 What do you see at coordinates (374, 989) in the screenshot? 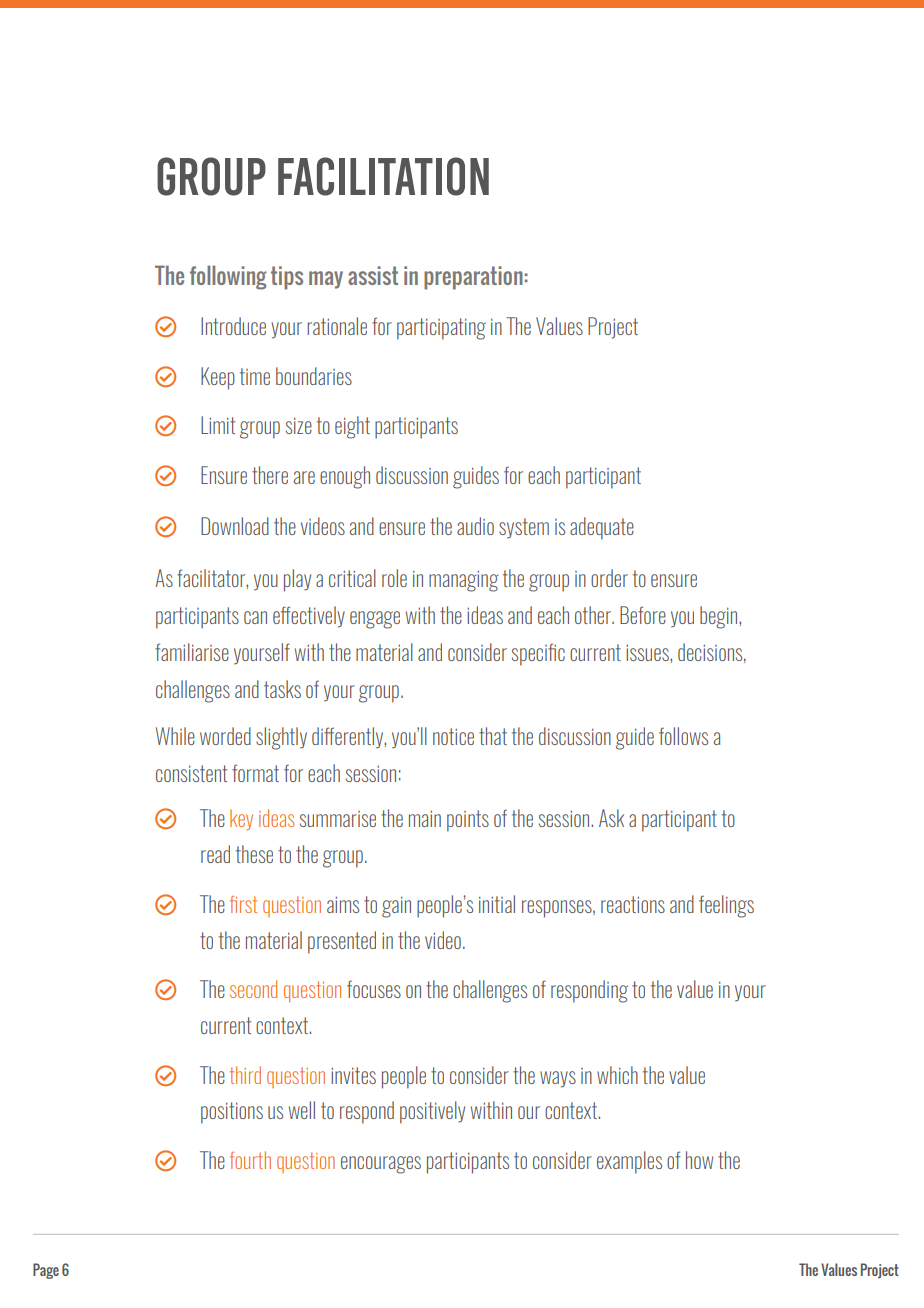
I see `focuses` at bounding box center [374, 989].
